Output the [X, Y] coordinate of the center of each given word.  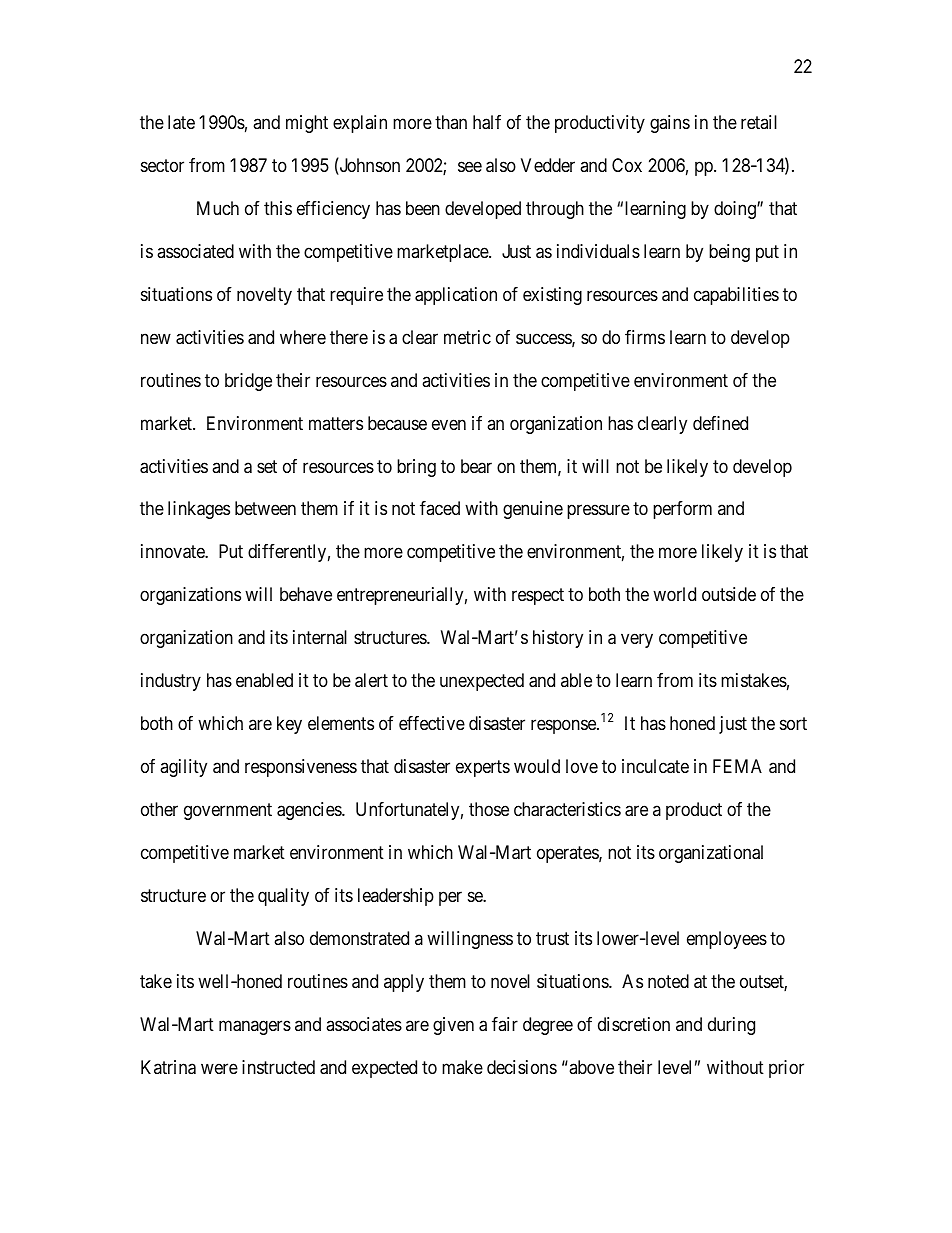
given [453, 1026]
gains [670, 124]
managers [255, 1027]
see [470, 166]
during [731, 1026]
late [181, 122]
